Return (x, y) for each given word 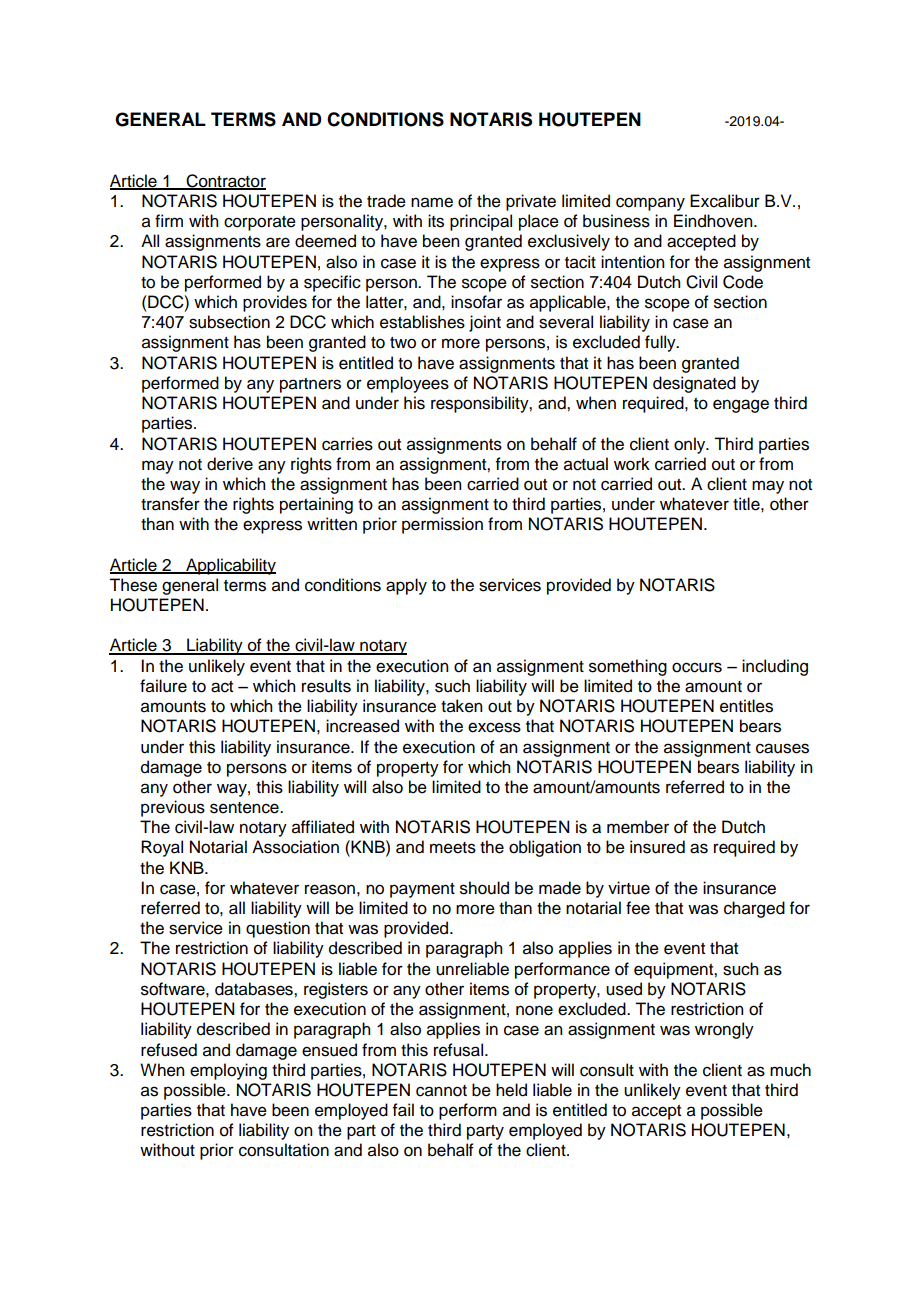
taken (461, 706)
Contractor (225, 182)
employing (228, 1071)
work (632, 464)
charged (754, 909)
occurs (697, 667)
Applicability (230, 566)
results (326, 686)
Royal (162, 848)
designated (694, 384)
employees (408, 384)
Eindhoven (714, 221)
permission (442, 525)
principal (481, 222)
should (484, 888)
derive (230, 464)
